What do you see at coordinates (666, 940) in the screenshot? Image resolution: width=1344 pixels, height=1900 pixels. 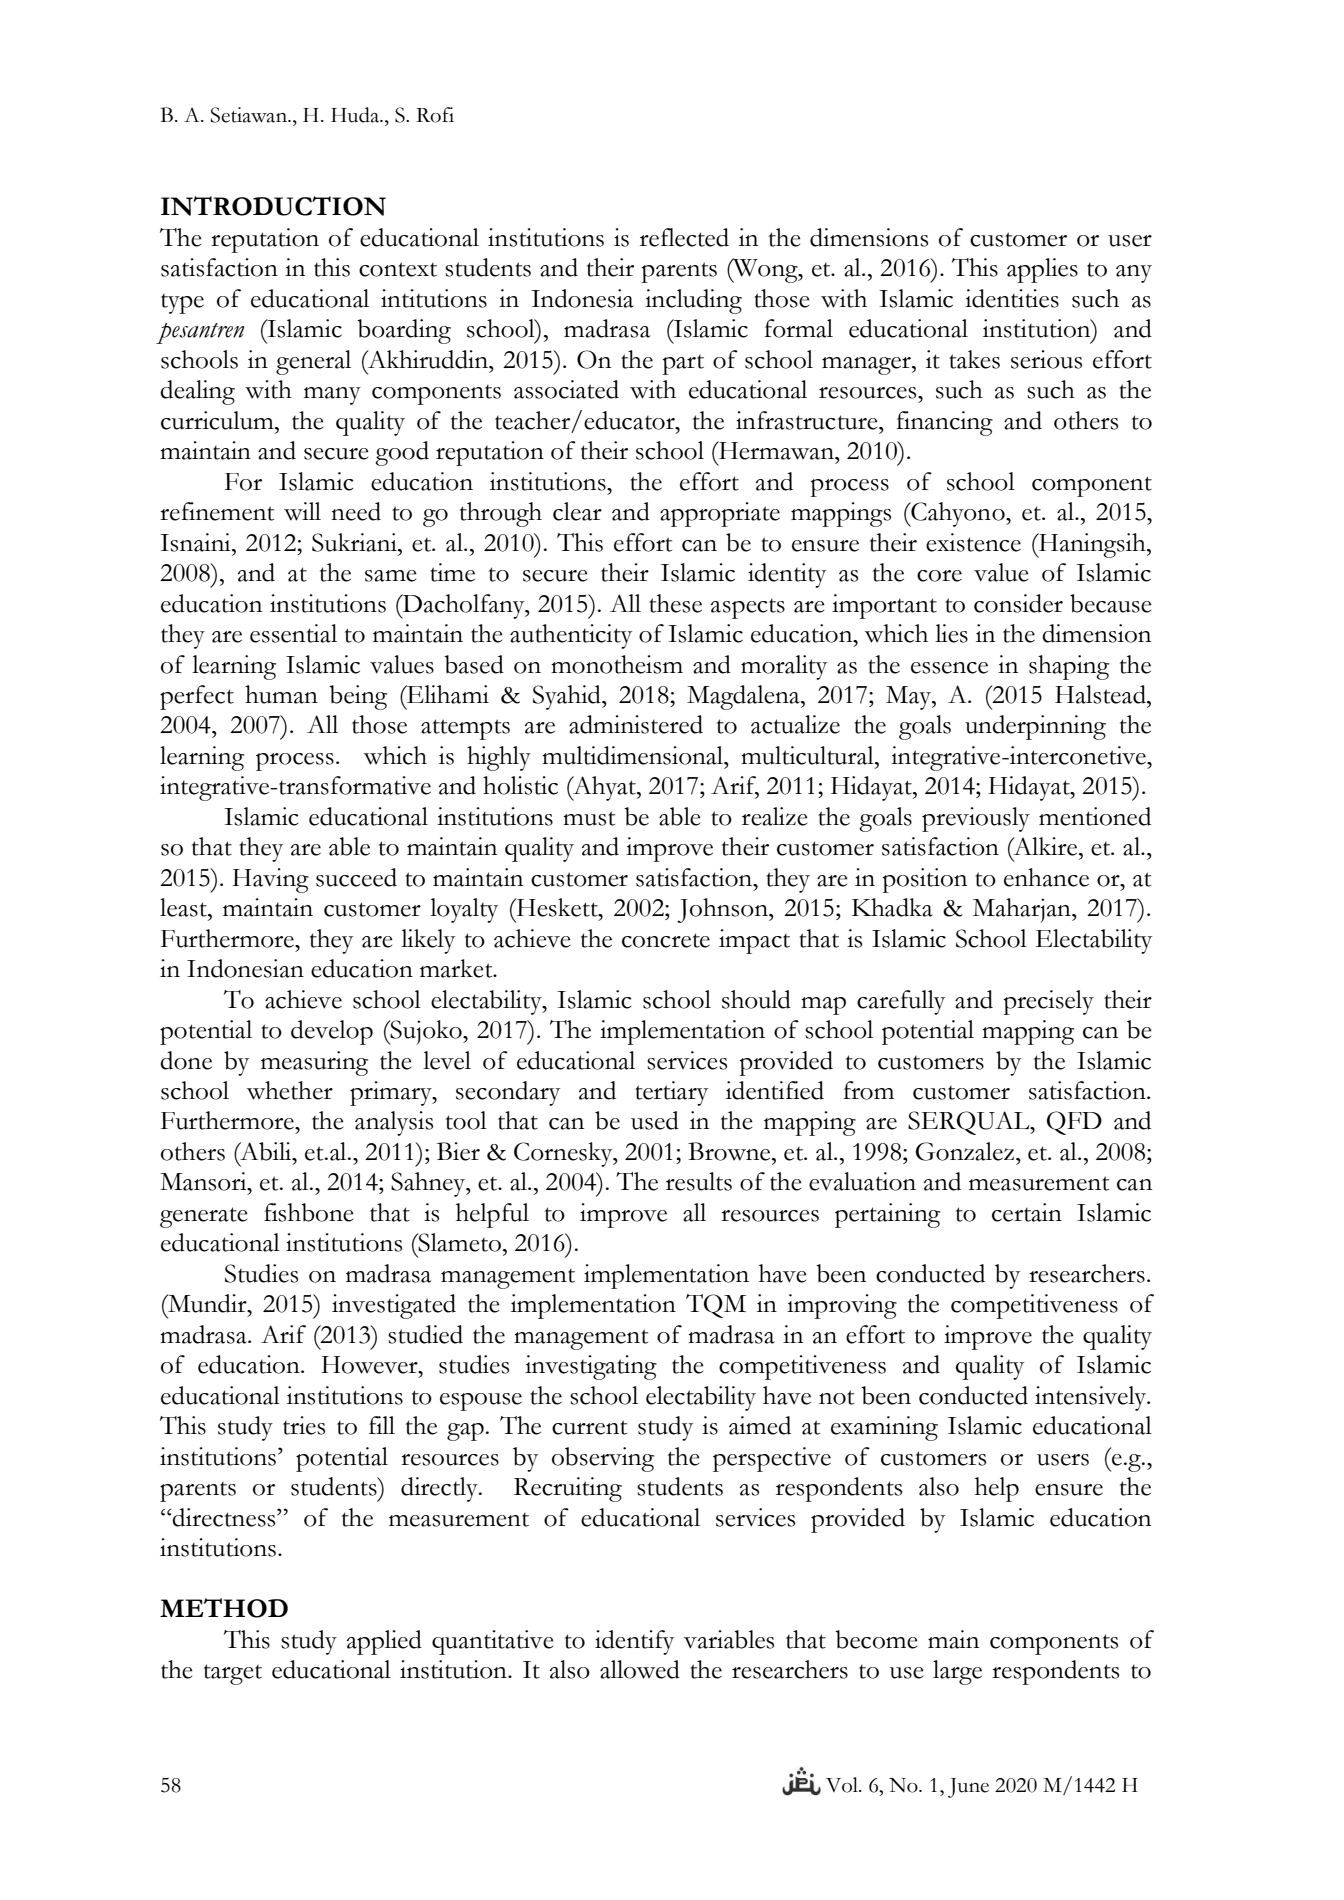 I see `concrete` at bounding box center [666, 940].
